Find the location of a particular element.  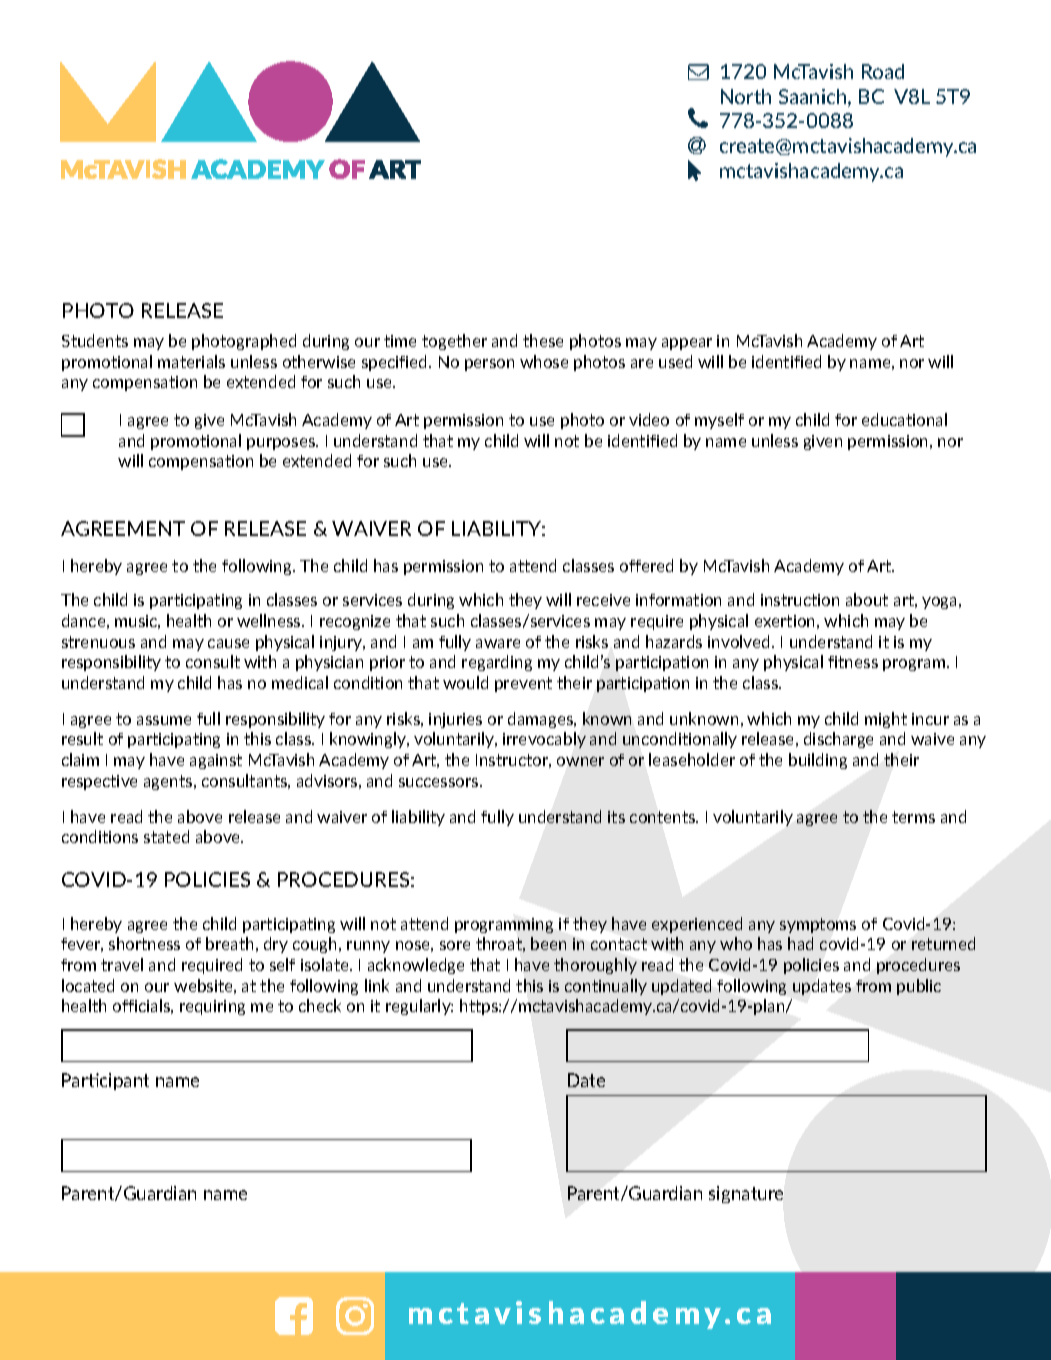

fitness is located at coordinates (853, 662).
